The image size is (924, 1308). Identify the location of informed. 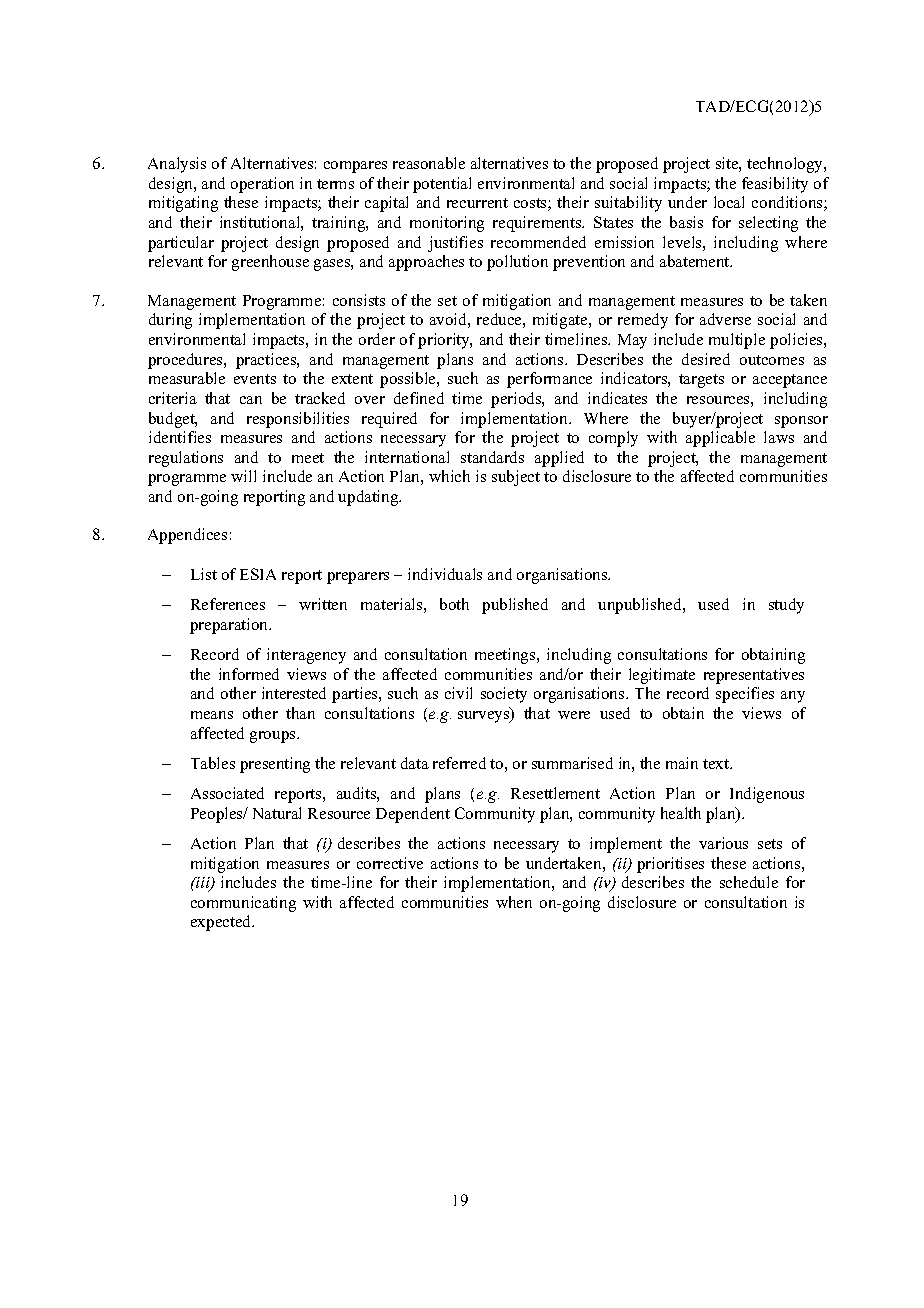
(249, 674).
